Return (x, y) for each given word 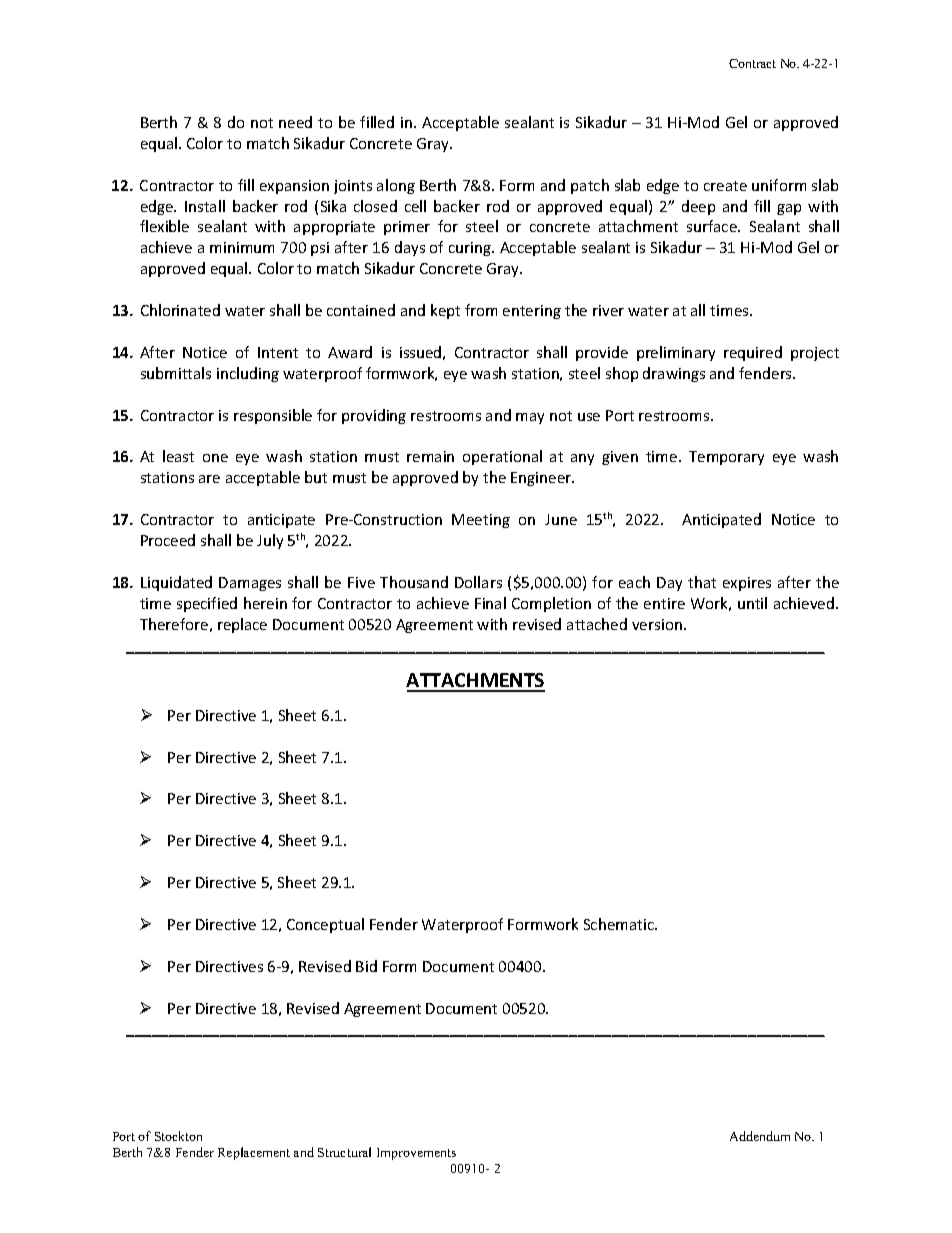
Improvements (416, 1154)
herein (265, 603)
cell (415, 206)
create (725, 186)
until (752, 603)
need (295, 122)
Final (490, 603)
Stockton (178, 1136)
